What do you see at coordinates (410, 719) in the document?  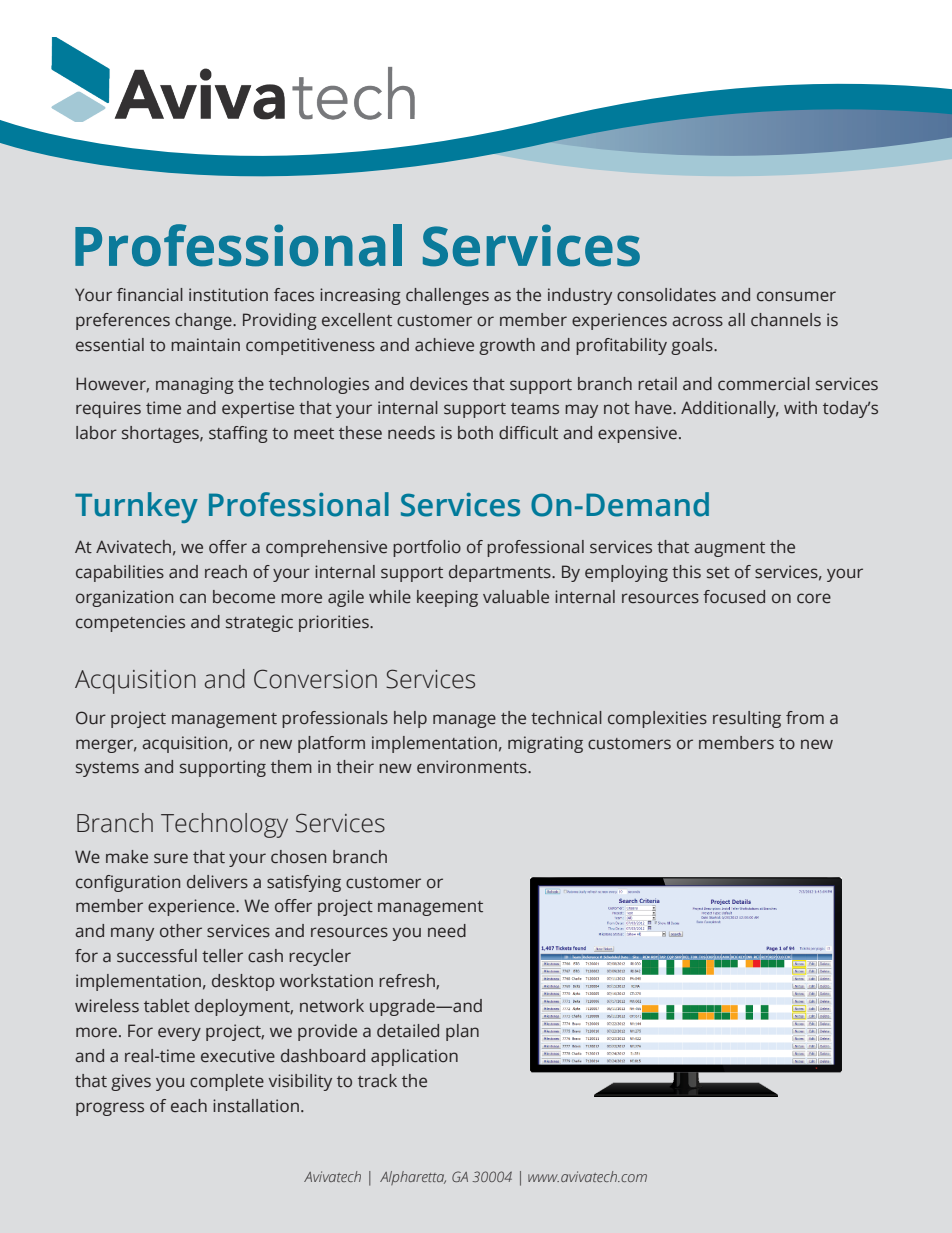 I see `help` at bounding box center [410, 719].
